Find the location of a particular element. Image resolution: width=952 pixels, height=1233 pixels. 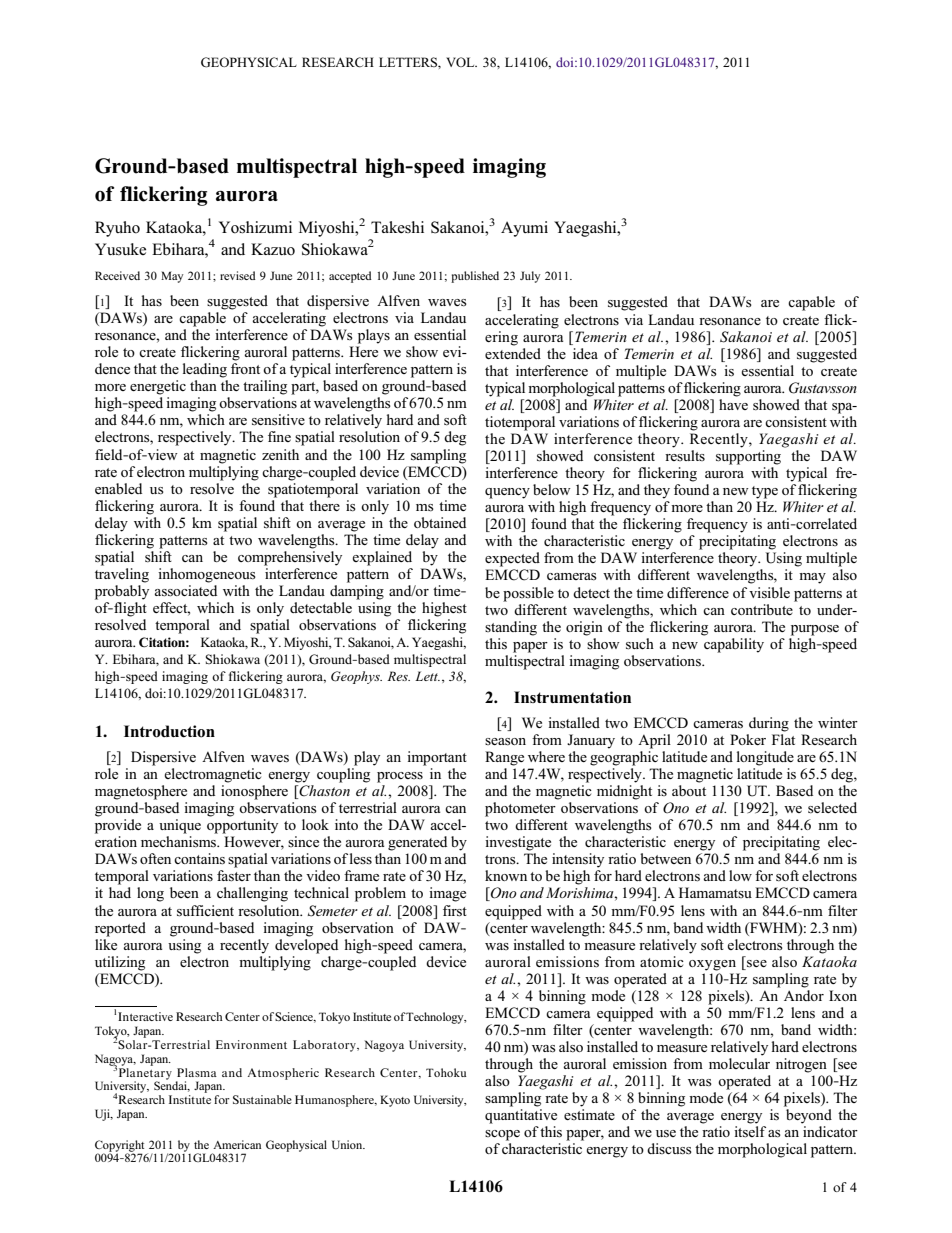

contribute is located at coordinates (763, 608).
